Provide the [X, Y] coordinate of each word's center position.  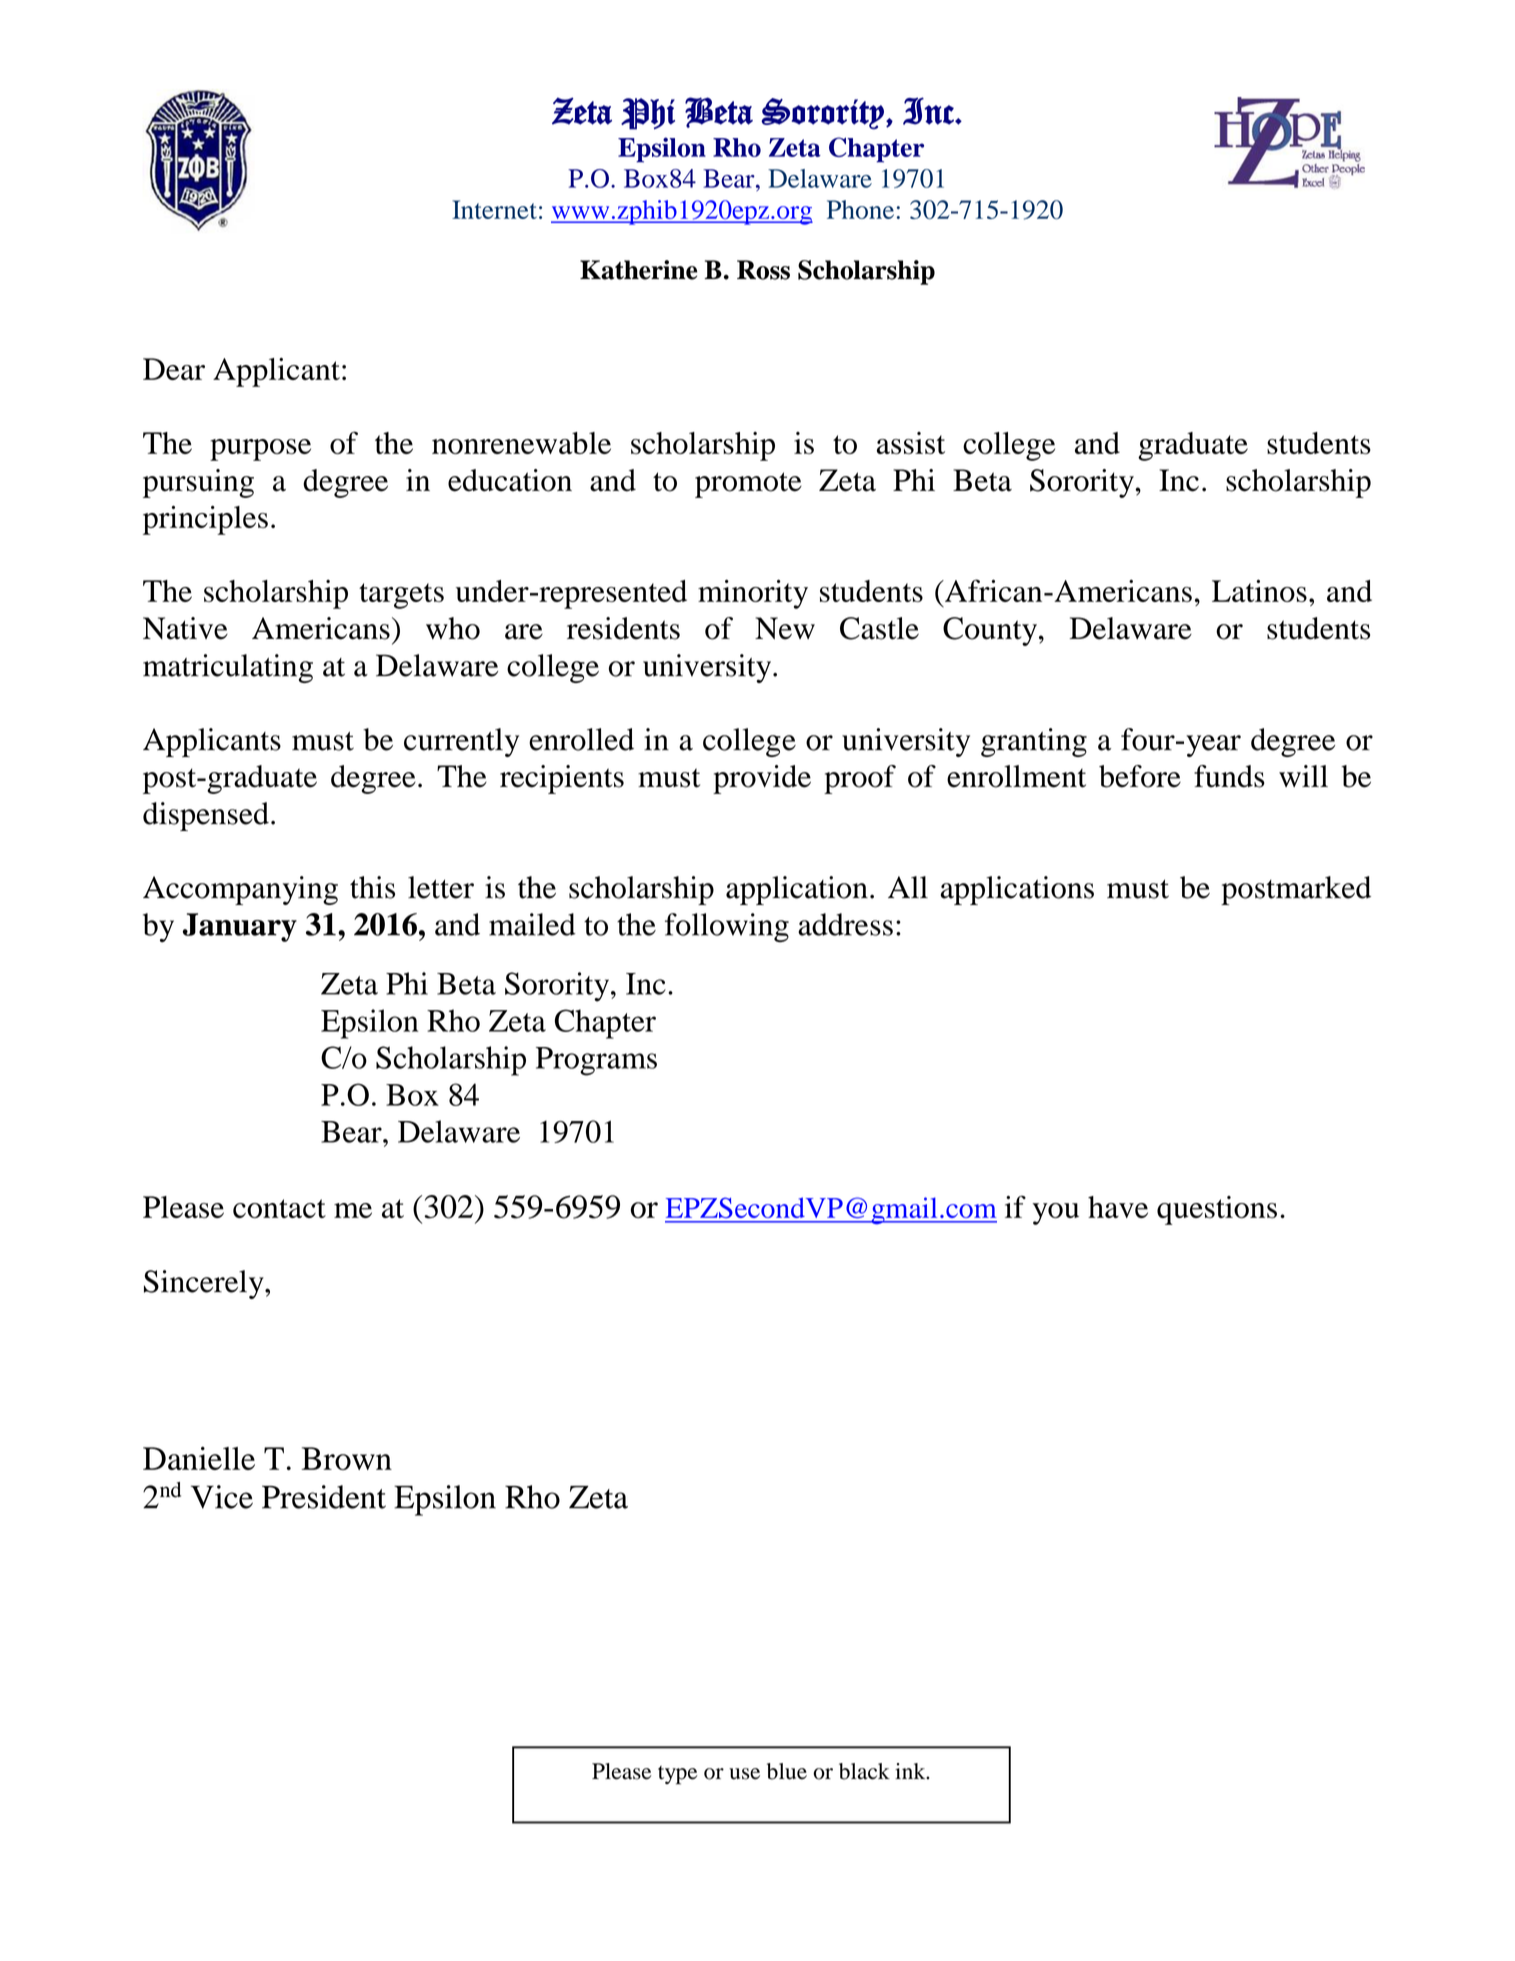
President [324, 1497]
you [1055, 1214]
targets [401, 596]
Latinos [1259, 590]
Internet [494, 209]
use [744, 1774]
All [908, 887]
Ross [763, 270]
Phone [860, 209]
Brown [347, 1458]
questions [1217, 1210]
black [864, 1771]
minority [753, 594]
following [727, 927]
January [240, 927]
